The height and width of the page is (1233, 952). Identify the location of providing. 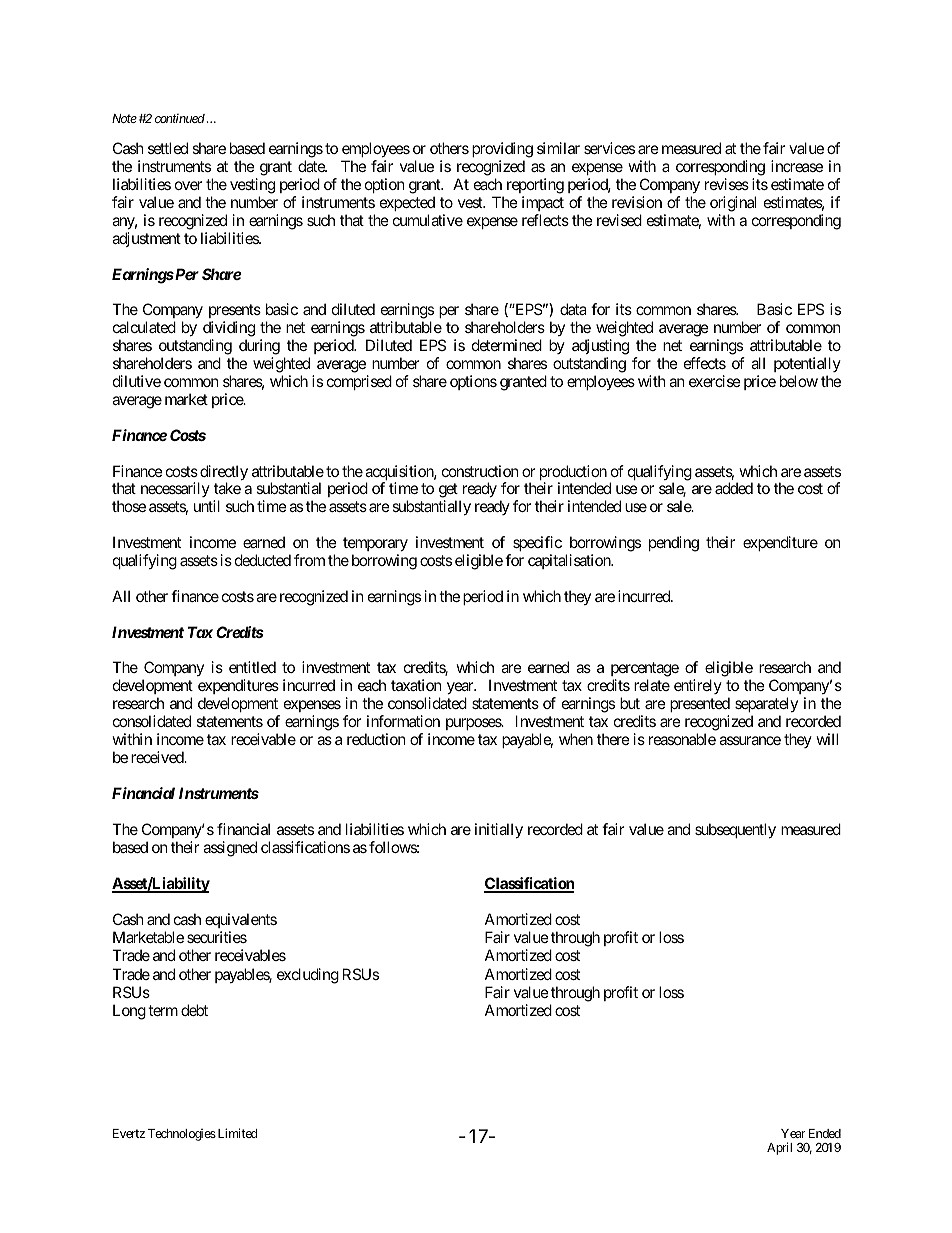
(502, 151).
